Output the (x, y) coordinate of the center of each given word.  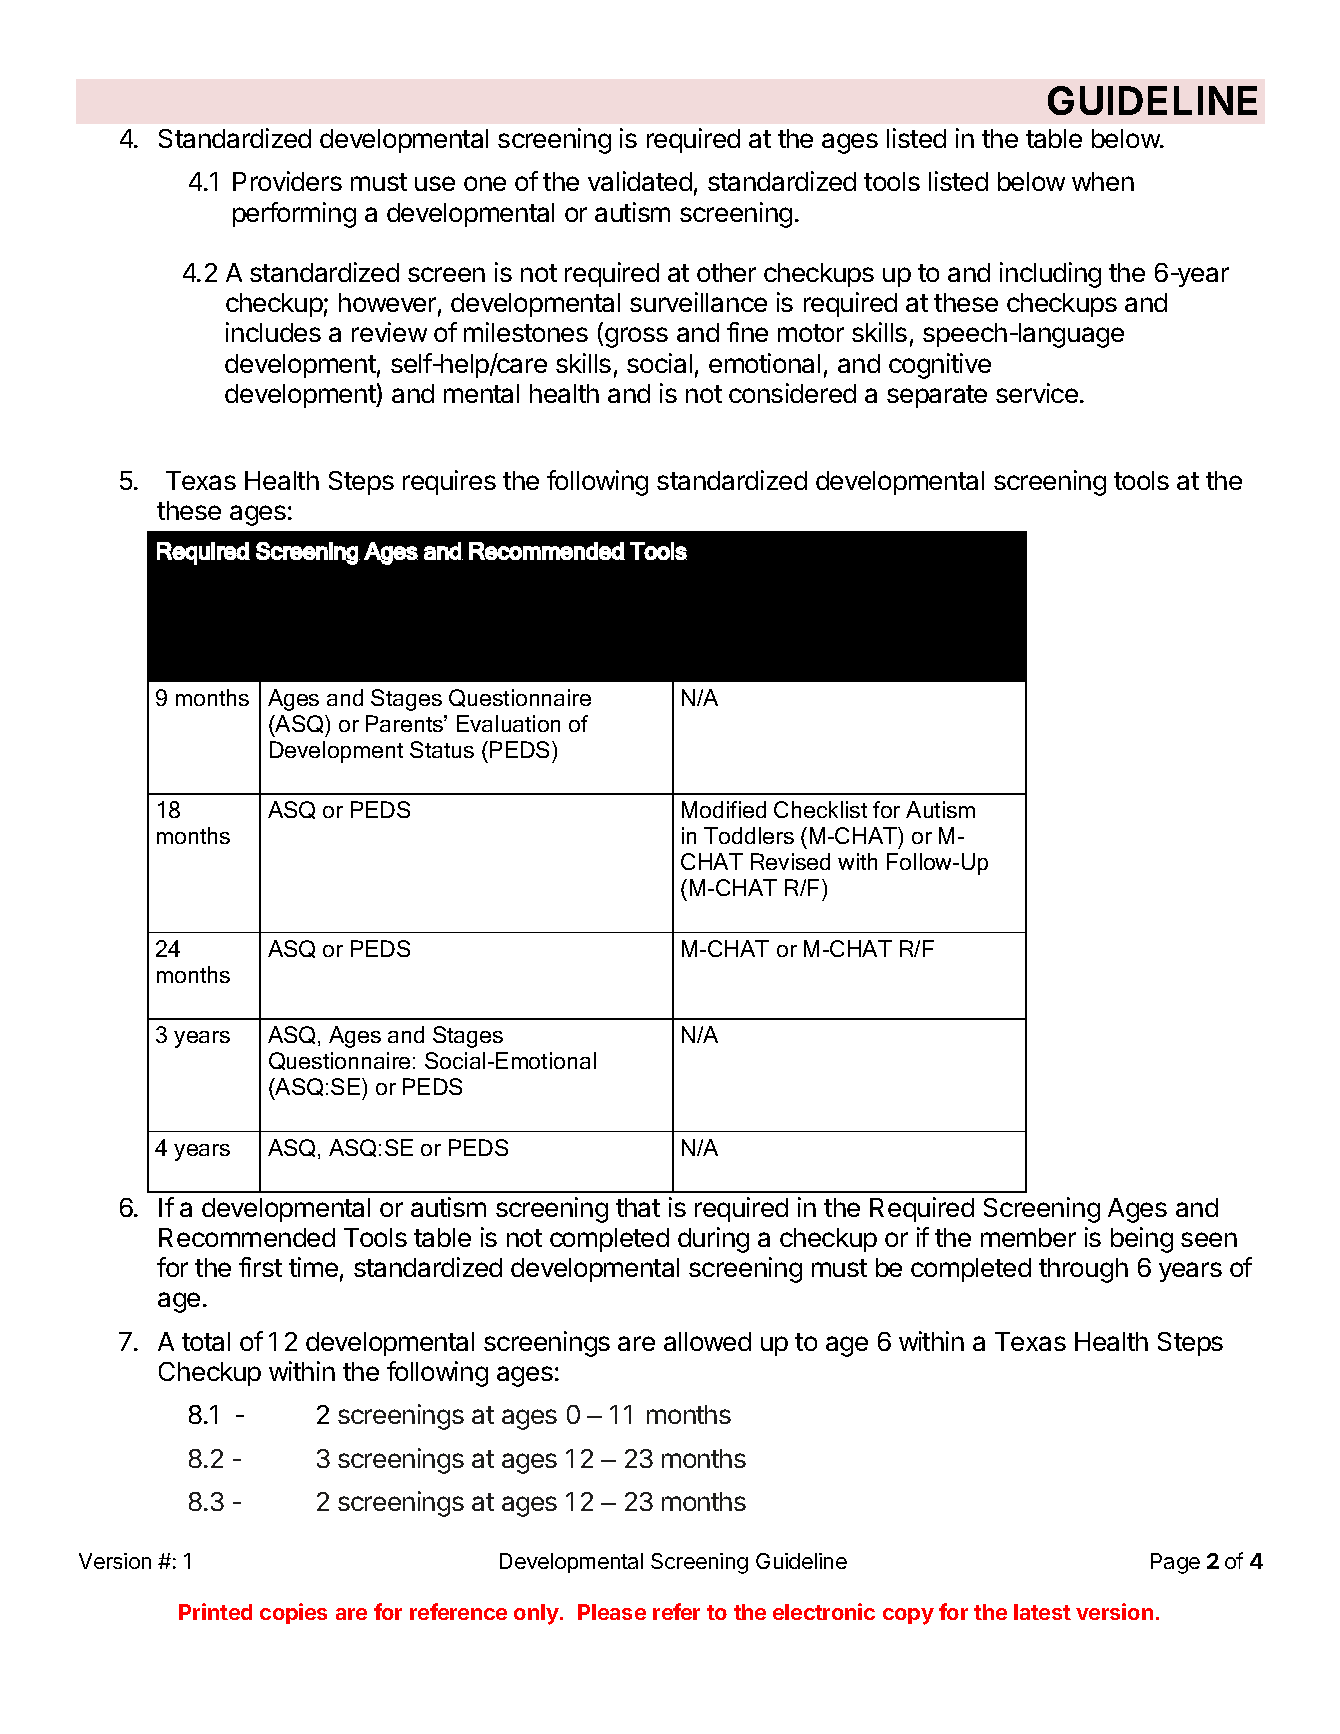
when (1103, 181)
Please (612, 1612)
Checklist (820, 809)
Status (442, 749)
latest (1042, 1612)
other (726, 272)
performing (294, 215)
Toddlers (749, 835)
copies (293, 1613)
